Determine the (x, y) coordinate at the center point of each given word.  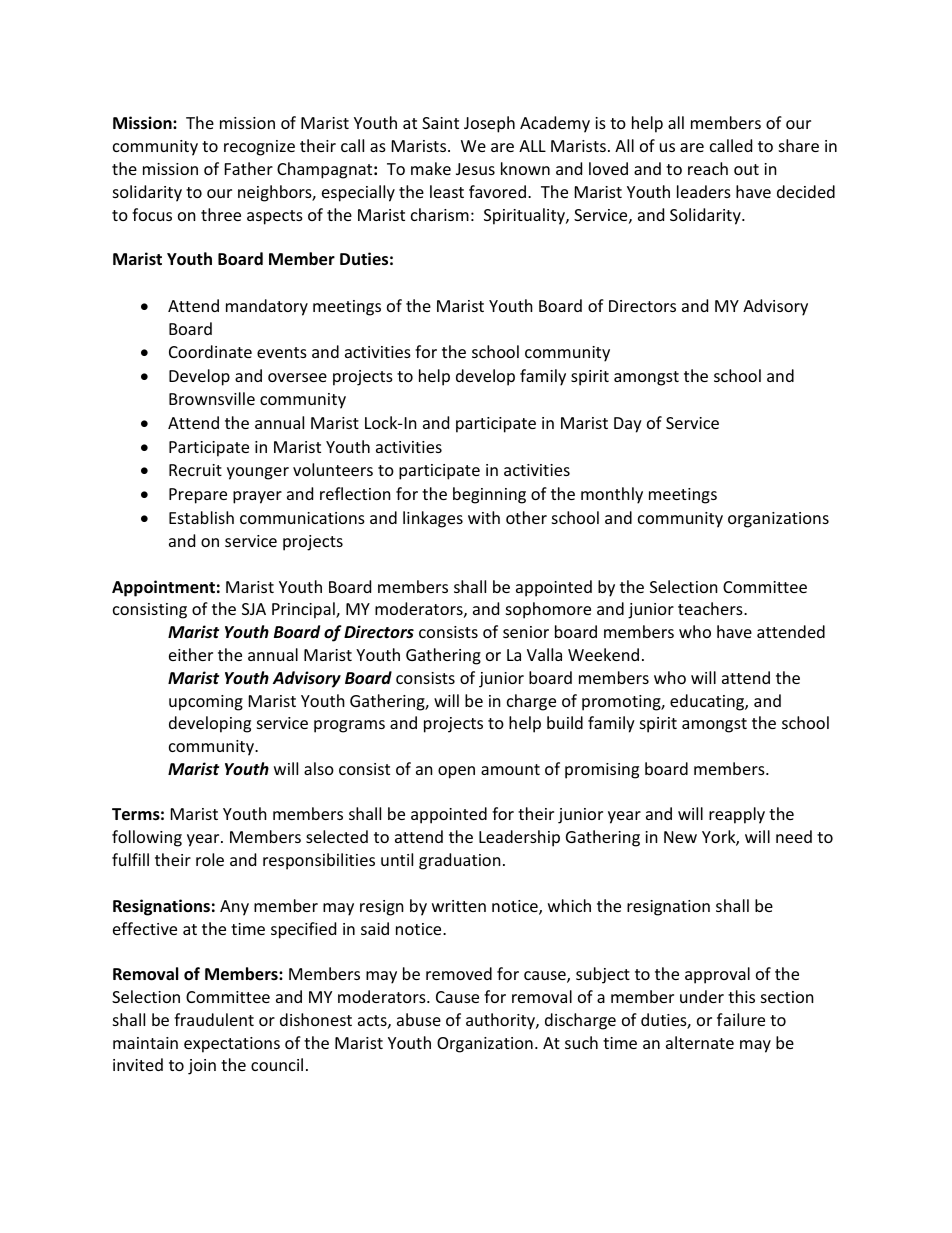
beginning (489, 495)
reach (708, 168)
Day (628, 425)
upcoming (206, 703)
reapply (737, 815)
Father (249, 168)
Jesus (475, 169)
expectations (232, 1045)
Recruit (195, 470)
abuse (419, 1019)
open (456, 772)
